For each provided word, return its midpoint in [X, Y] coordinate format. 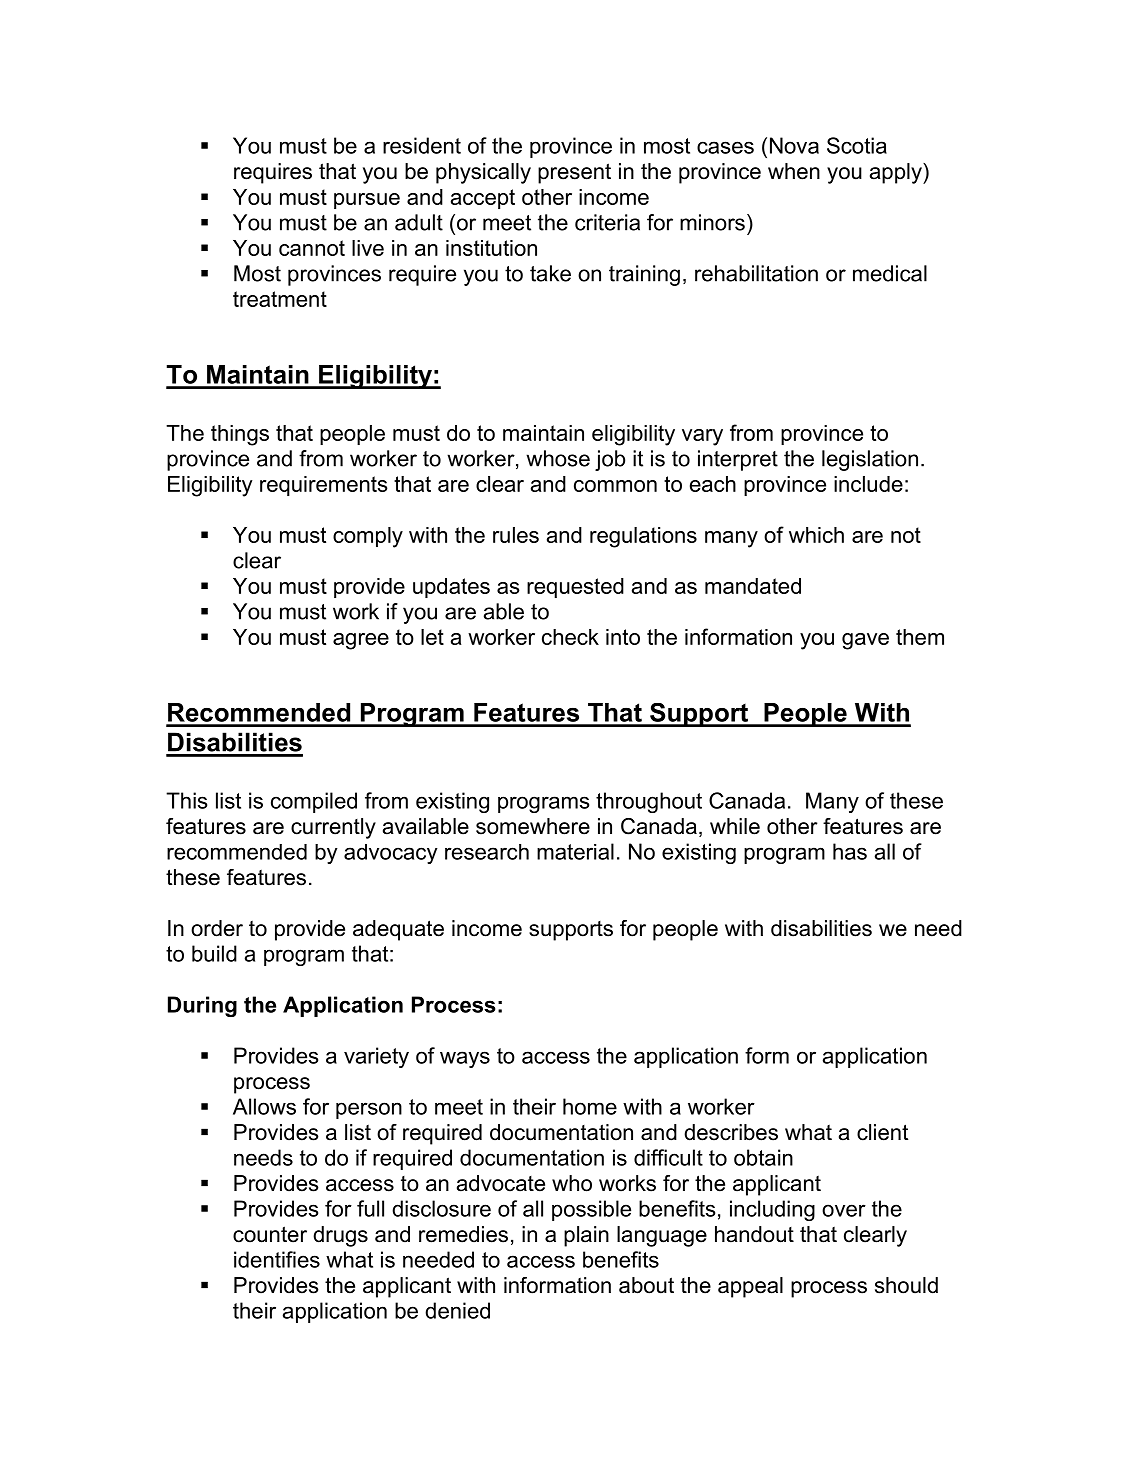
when [794, 171]
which [816, 535]
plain [586, 1236]
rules [516, 535]
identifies [277, 1259]
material [575, 851]
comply [368, 537]
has [850, 851]
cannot [312, 248]
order [217, 928]
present [574, 173]
